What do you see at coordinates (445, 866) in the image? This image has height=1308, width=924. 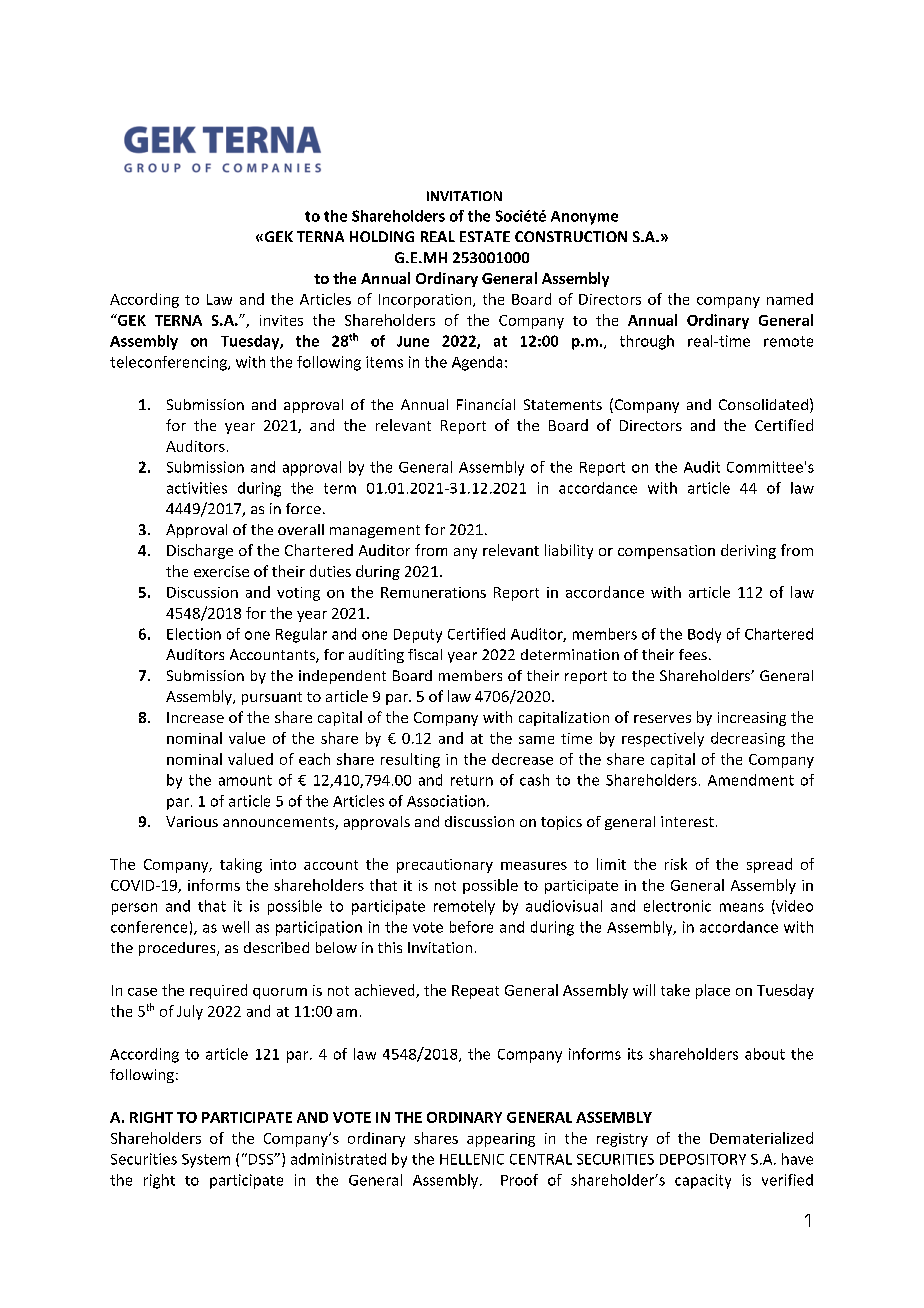 I see `precautionary` at bounding box center [445, 866].
